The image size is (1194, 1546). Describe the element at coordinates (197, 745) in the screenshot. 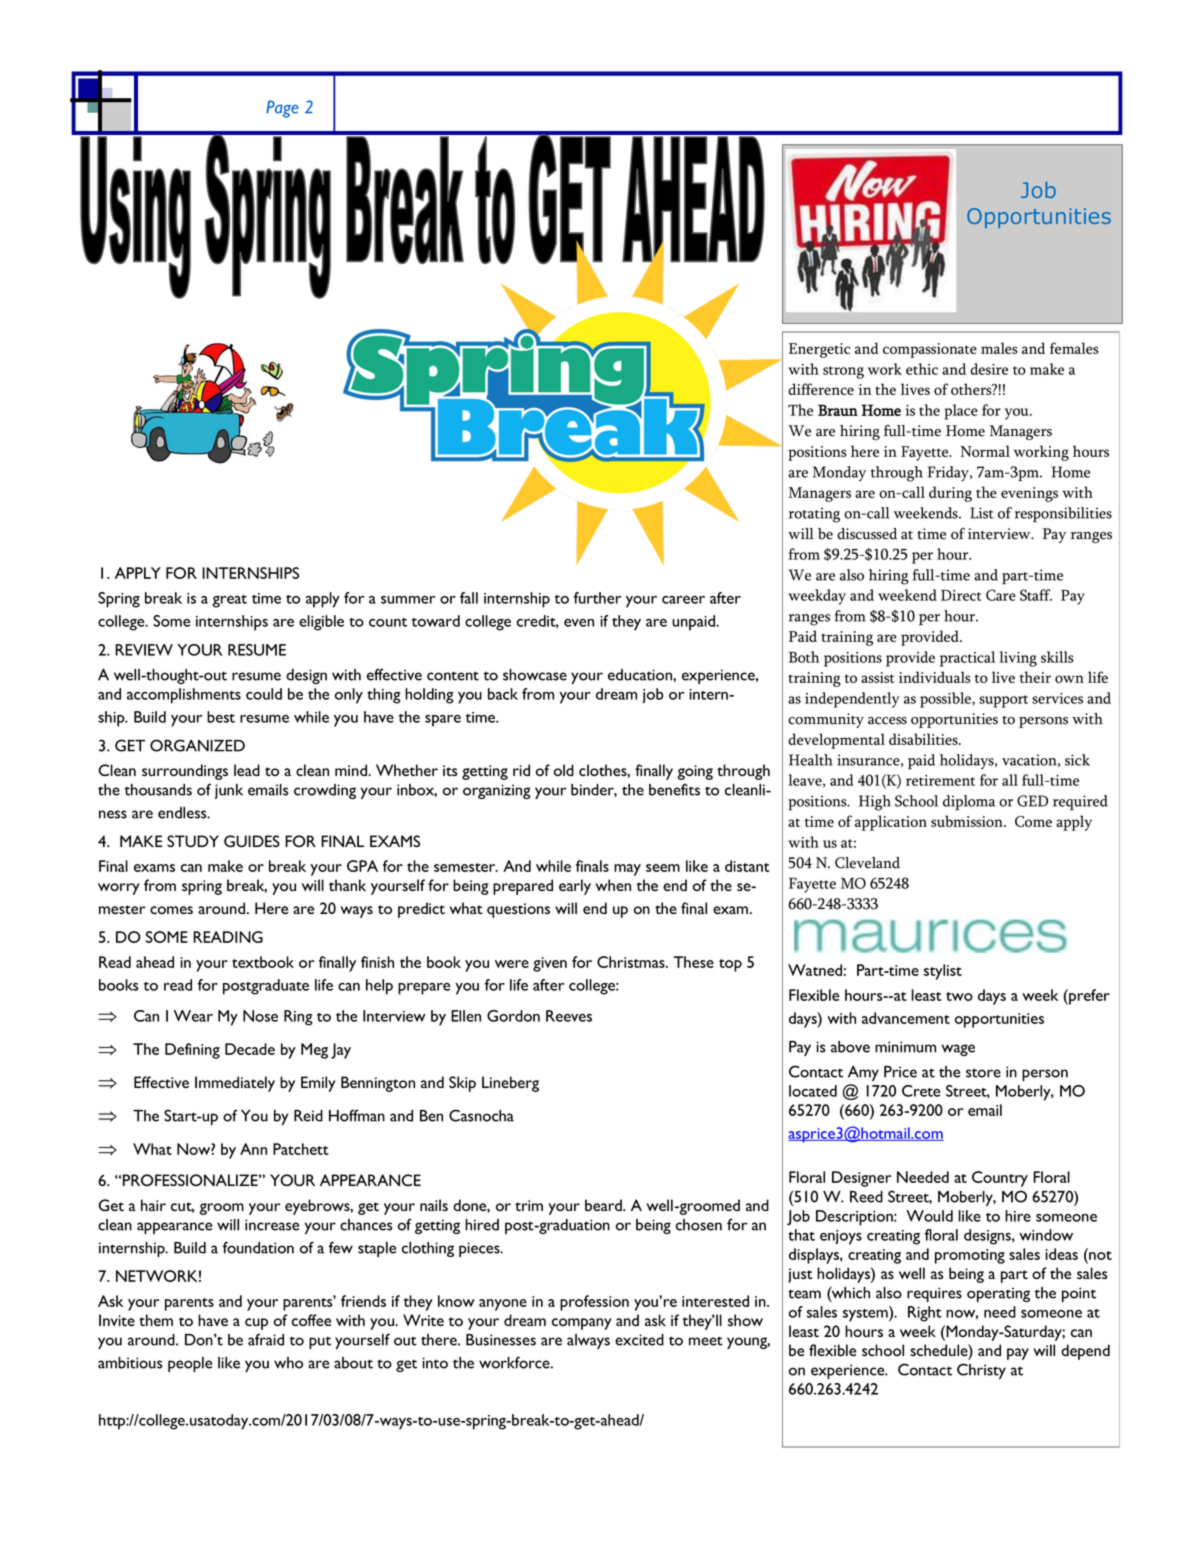

I see `ORGANIZED` at that location.
